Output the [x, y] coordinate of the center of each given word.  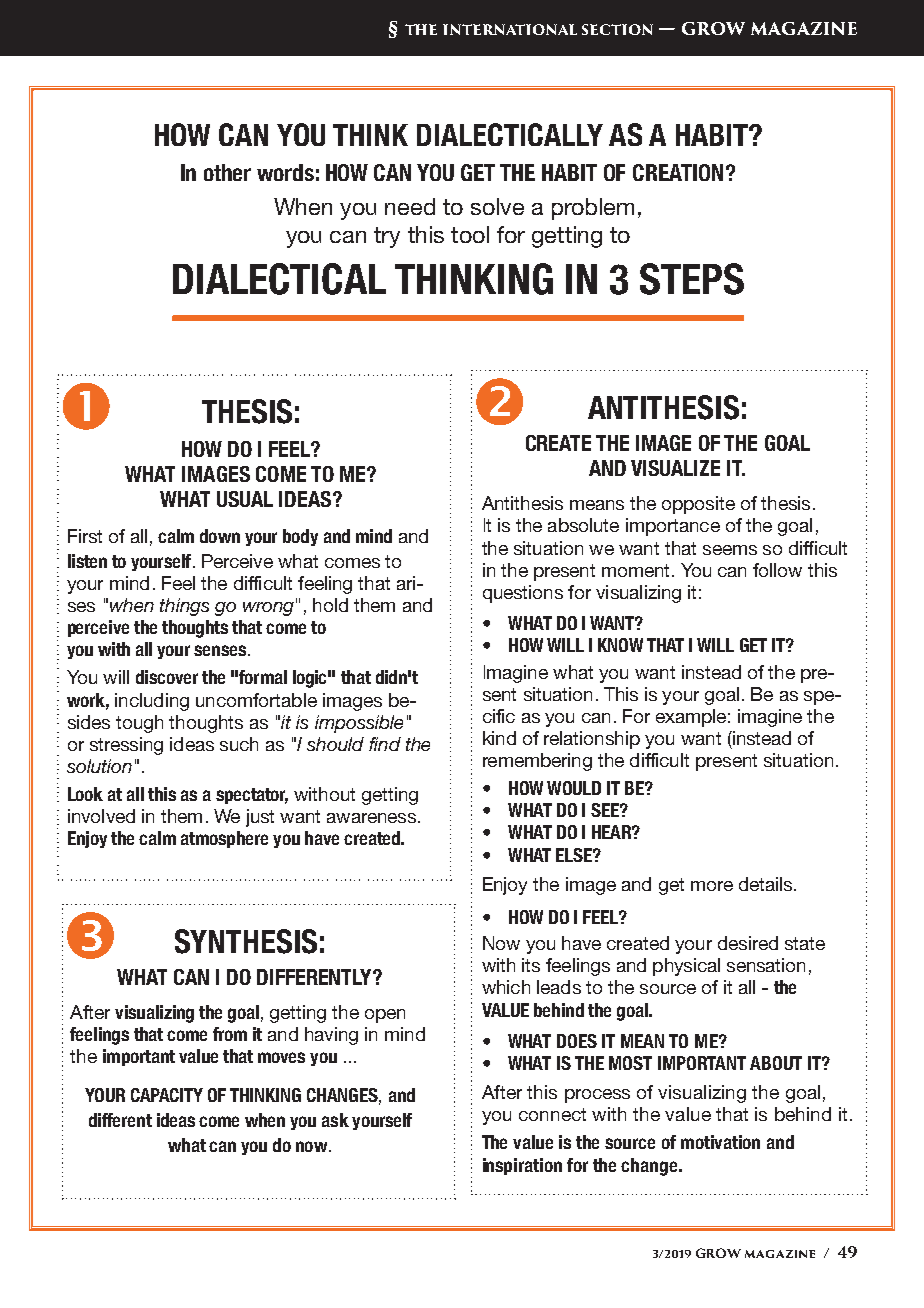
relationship [592, 740]
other [227, 172]
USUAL [245, 499]
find [385, 744]
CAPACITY [167, 1095]
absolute [583, 525]
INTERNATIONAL [510, 29]
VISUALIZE [675, 468]
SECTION [617, 29]
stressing [126, 746]
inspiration [522, 1166]
